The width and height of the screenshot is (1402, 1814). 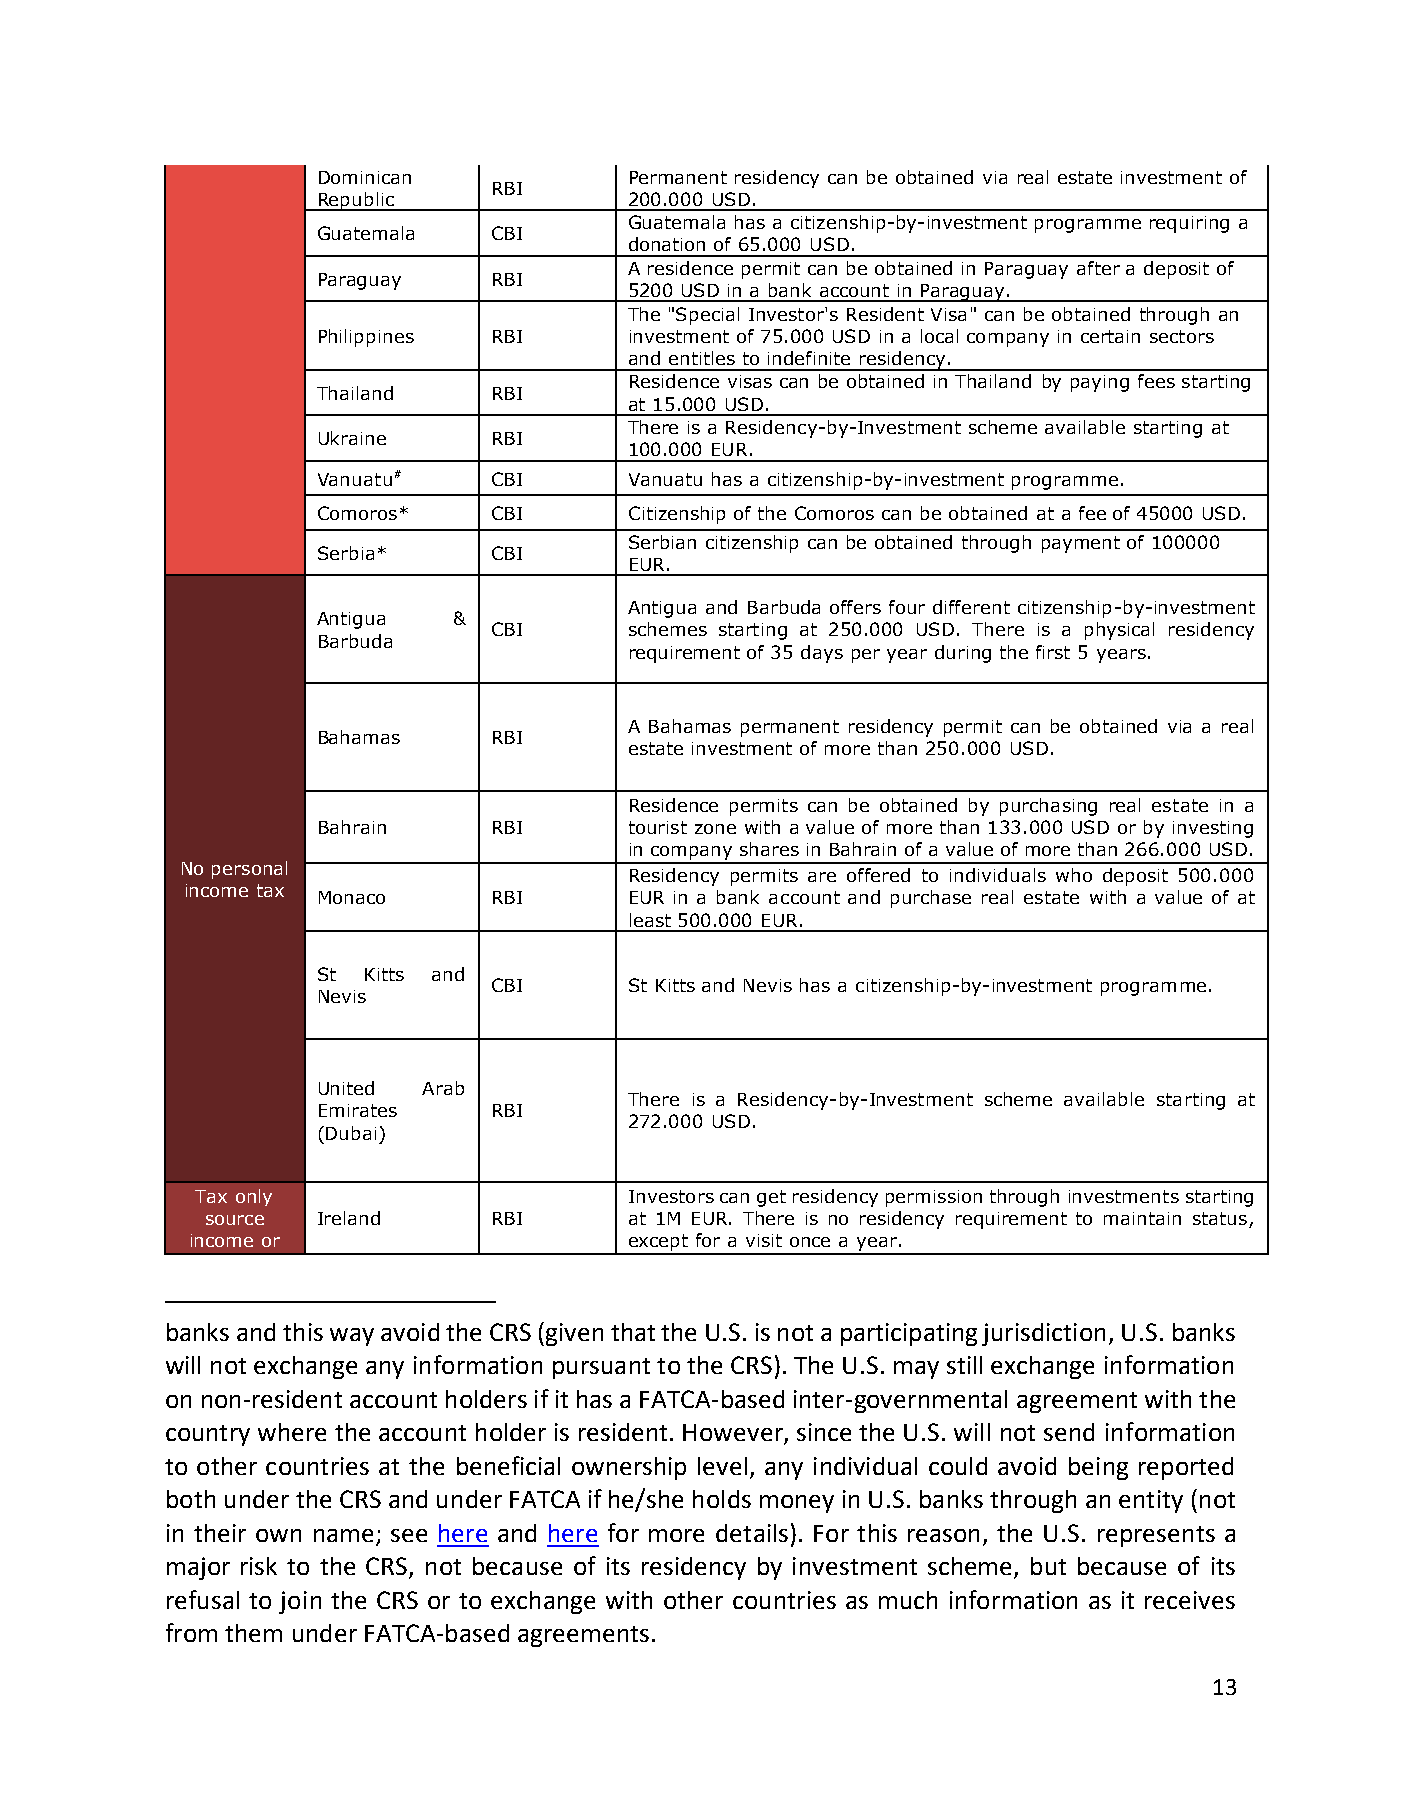 I want to click on least, so click(x=650, y=920).
